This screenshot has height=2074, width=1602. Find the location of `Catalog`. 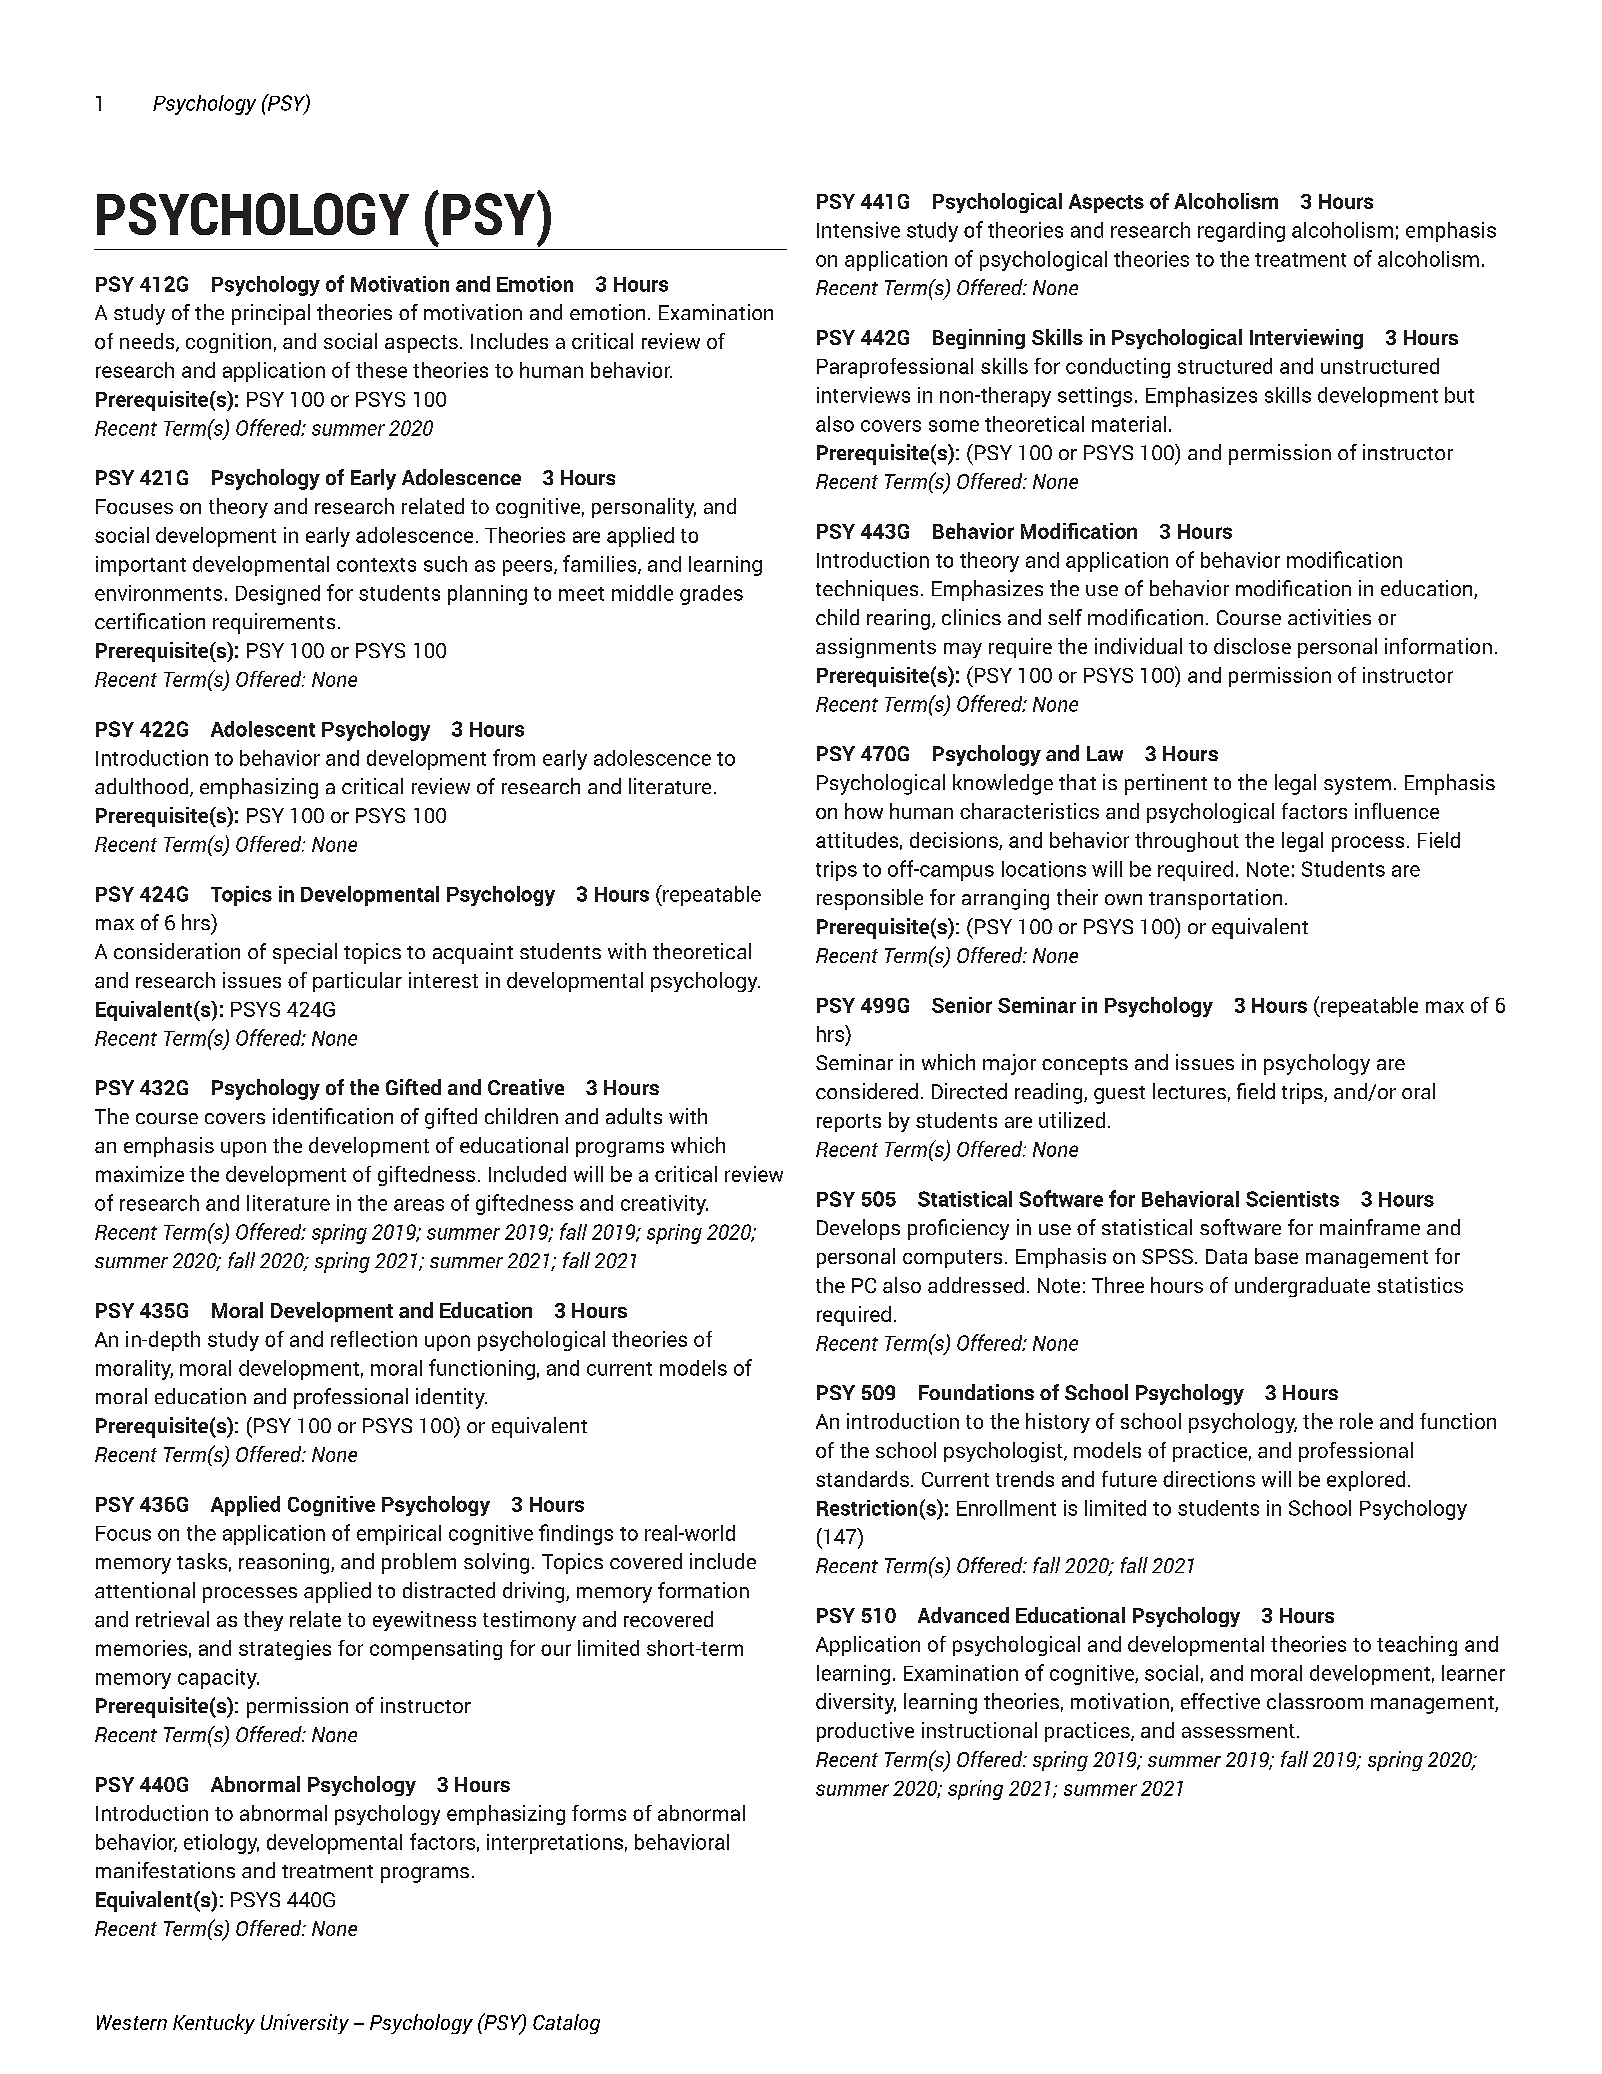

Catalog is located at coordinates (566, 2024).
